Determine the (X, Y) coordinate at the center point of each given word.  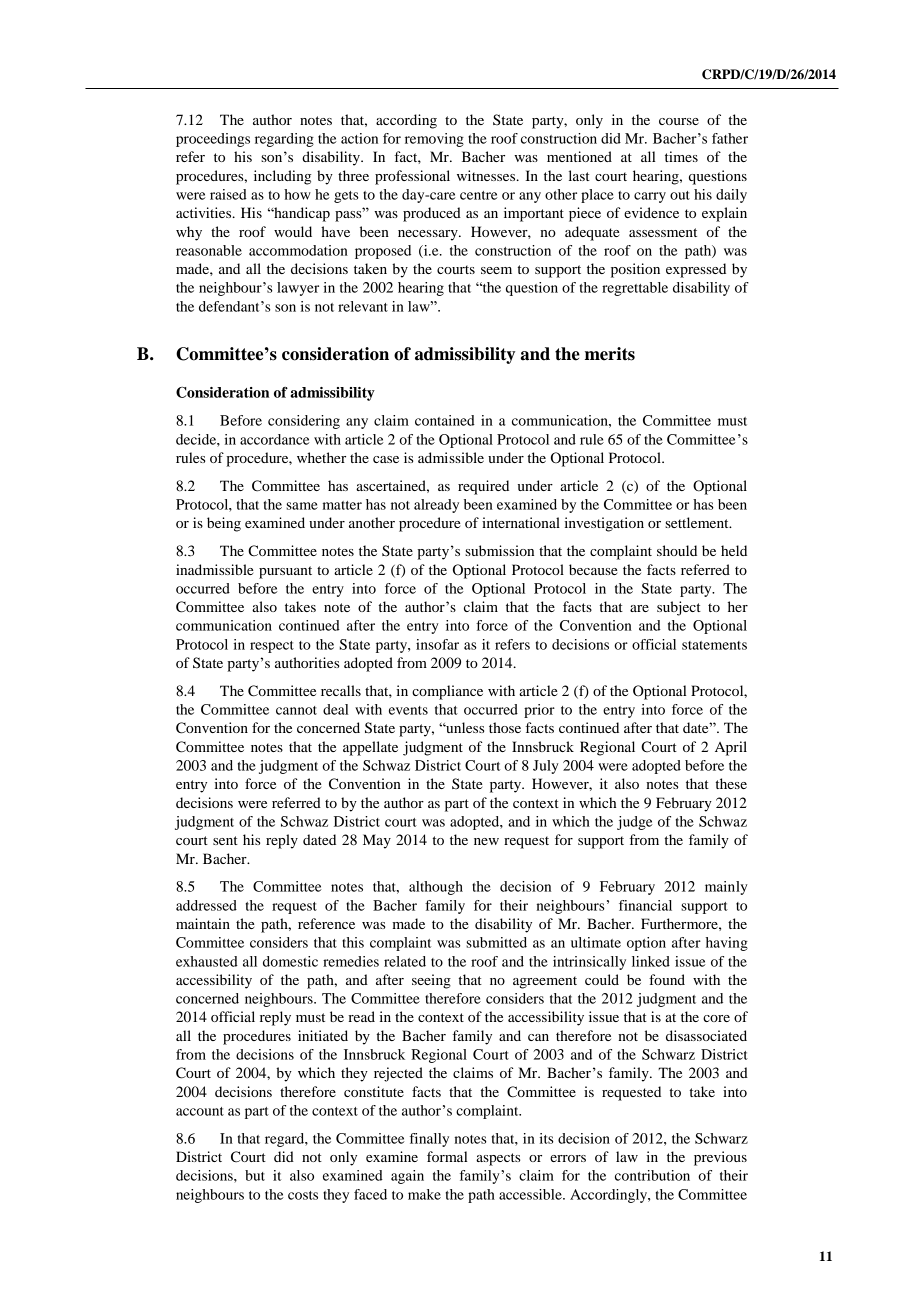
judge (635, 823)
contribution (652, 1175)
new (486, 841)
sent (225, 840)
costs (303, 1195)
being (224, 524)
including (282, 177)
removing (434, 140)
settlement (698, 522)
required (483, 487)
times (681, 156)
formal (447, 1156)
